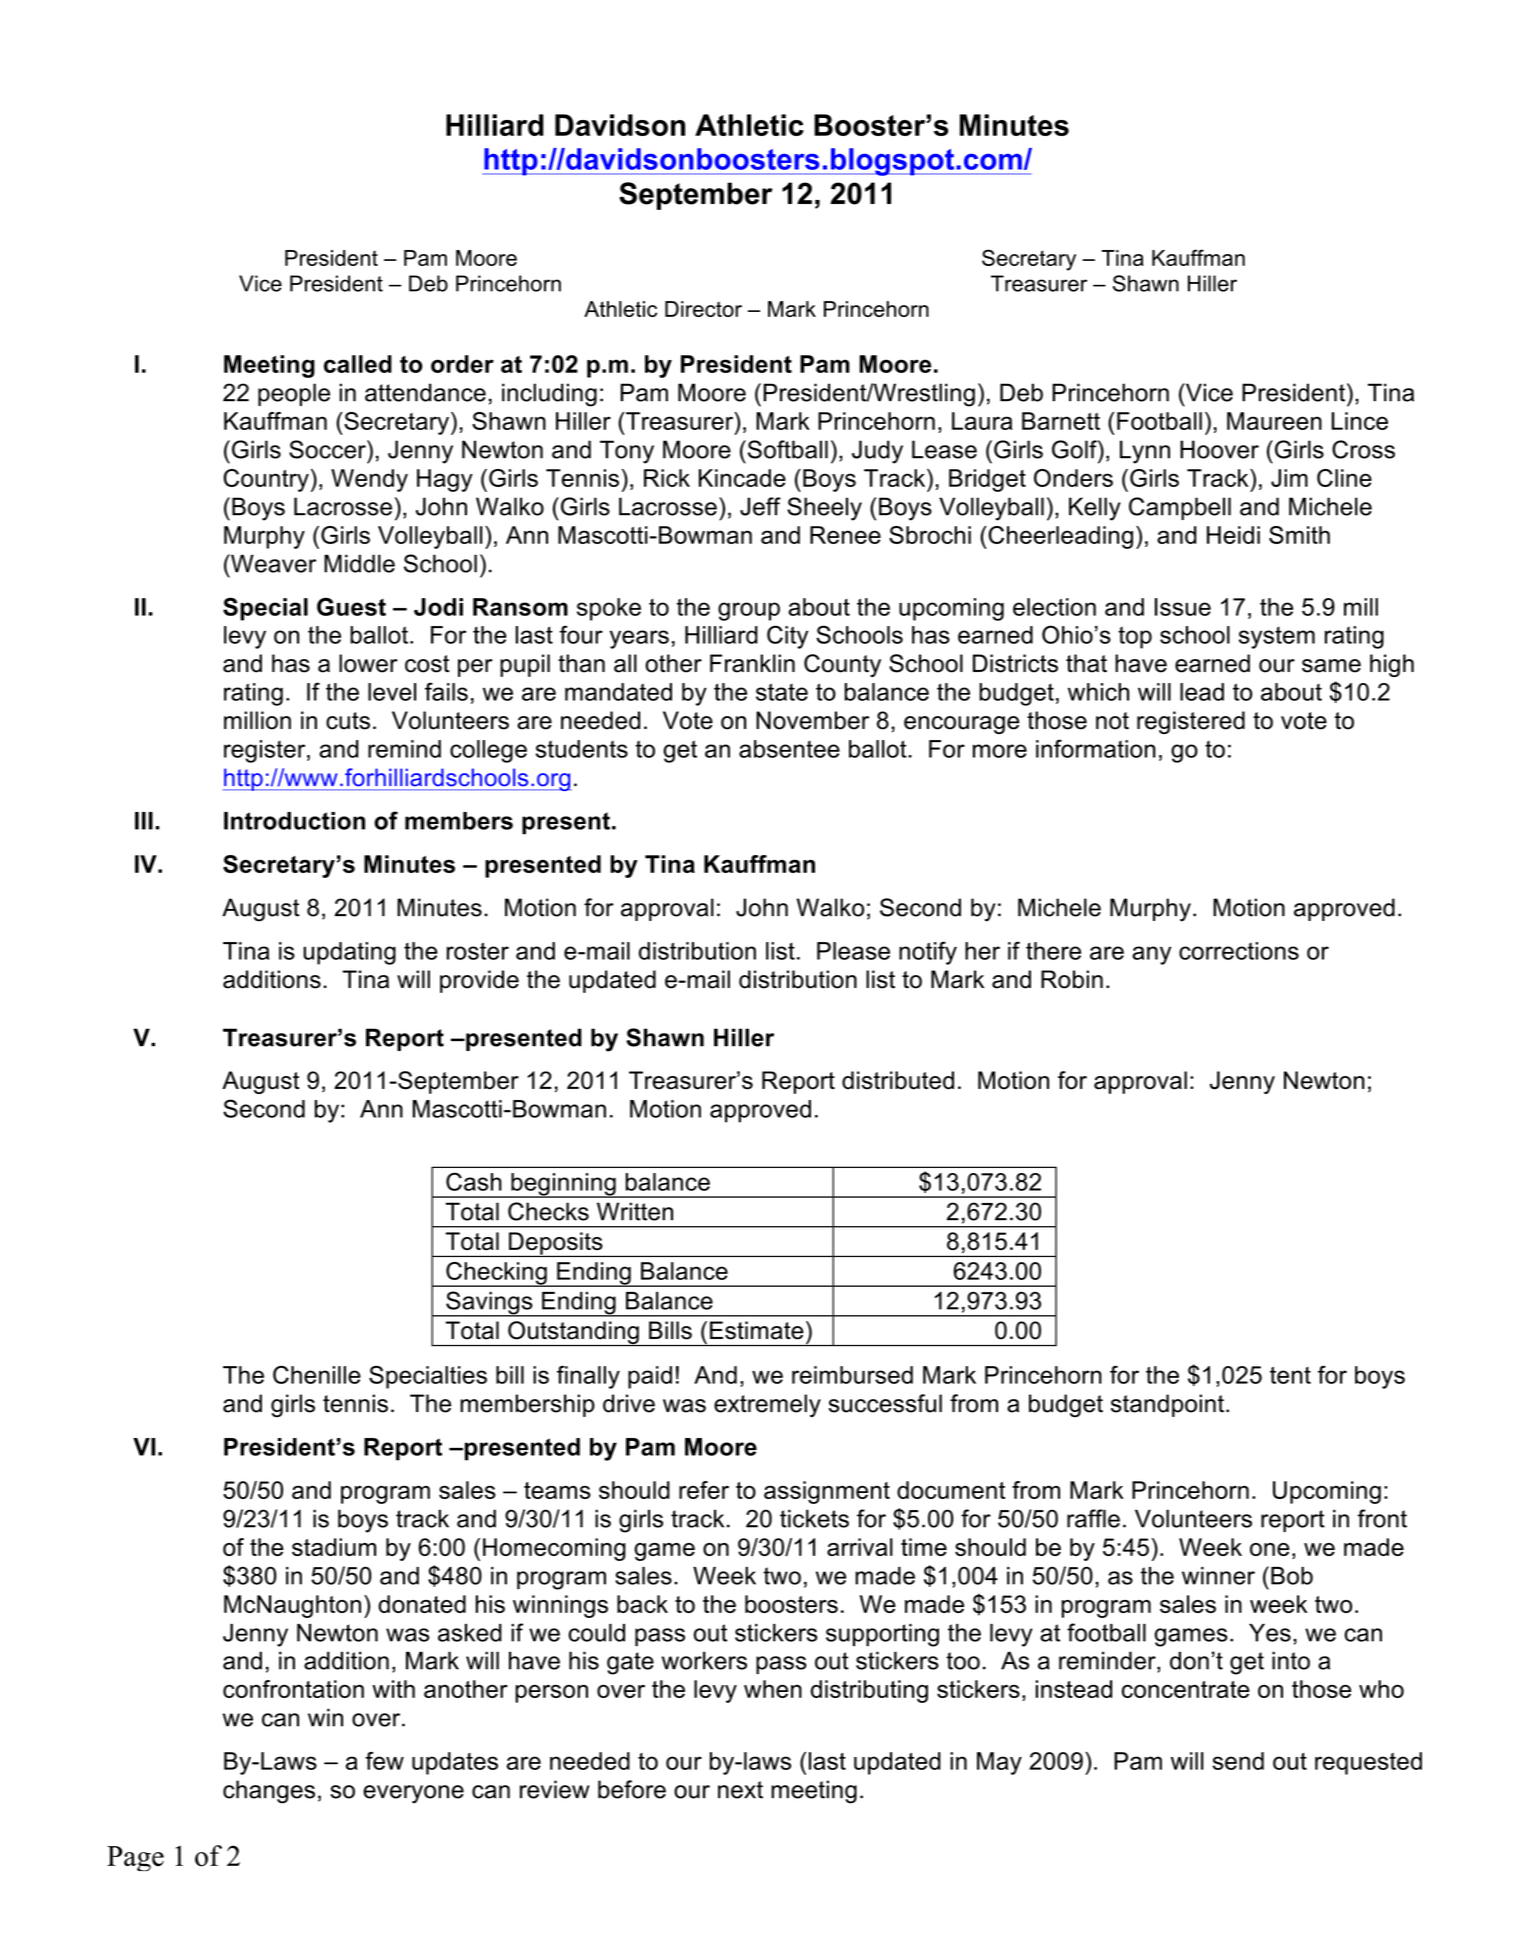  What do you see at coordinates (703, 309) in the image?
I see `Director` at bounding box center [703, 309].
